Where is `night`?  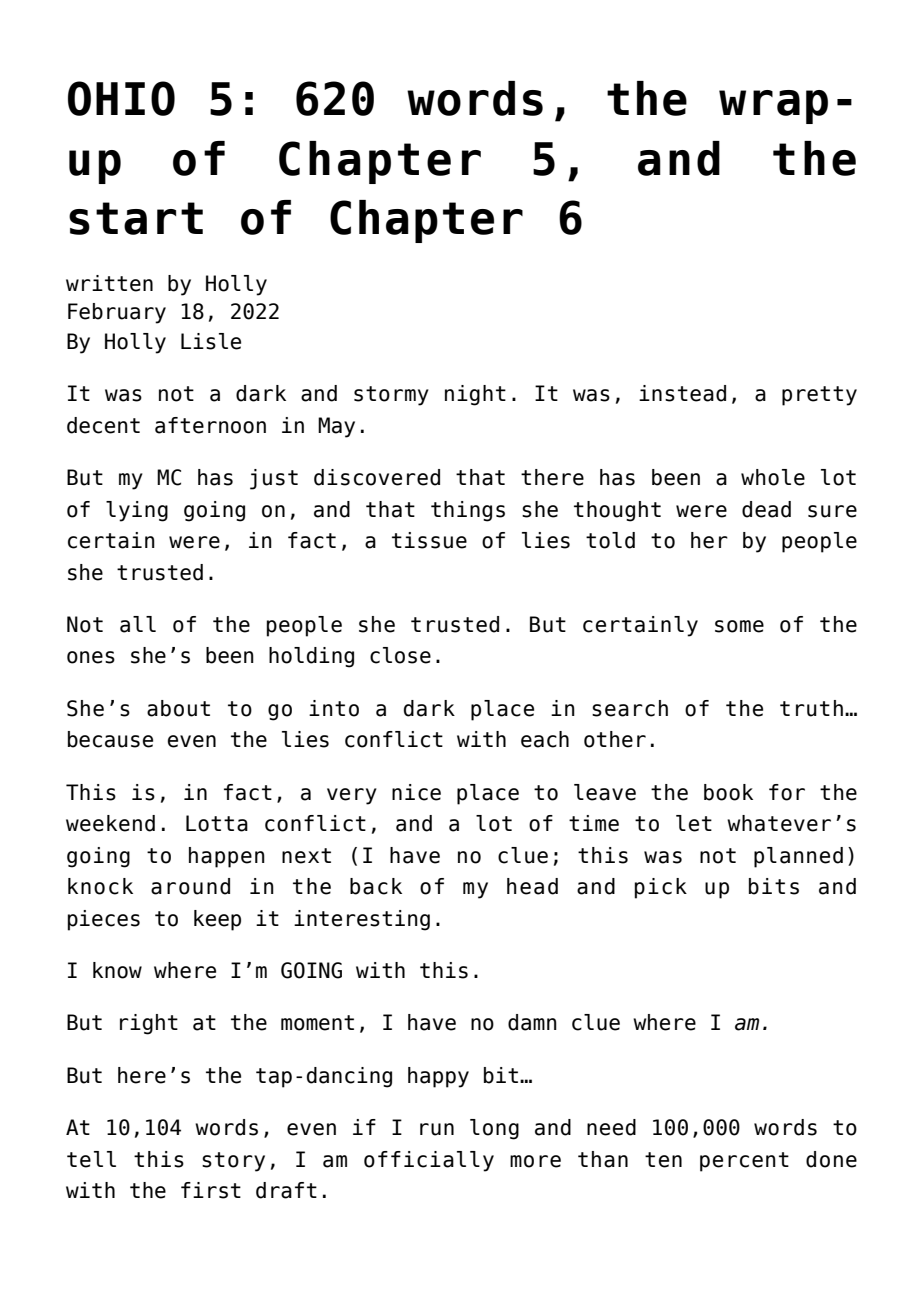 night is located at coordinates (475, 395).
